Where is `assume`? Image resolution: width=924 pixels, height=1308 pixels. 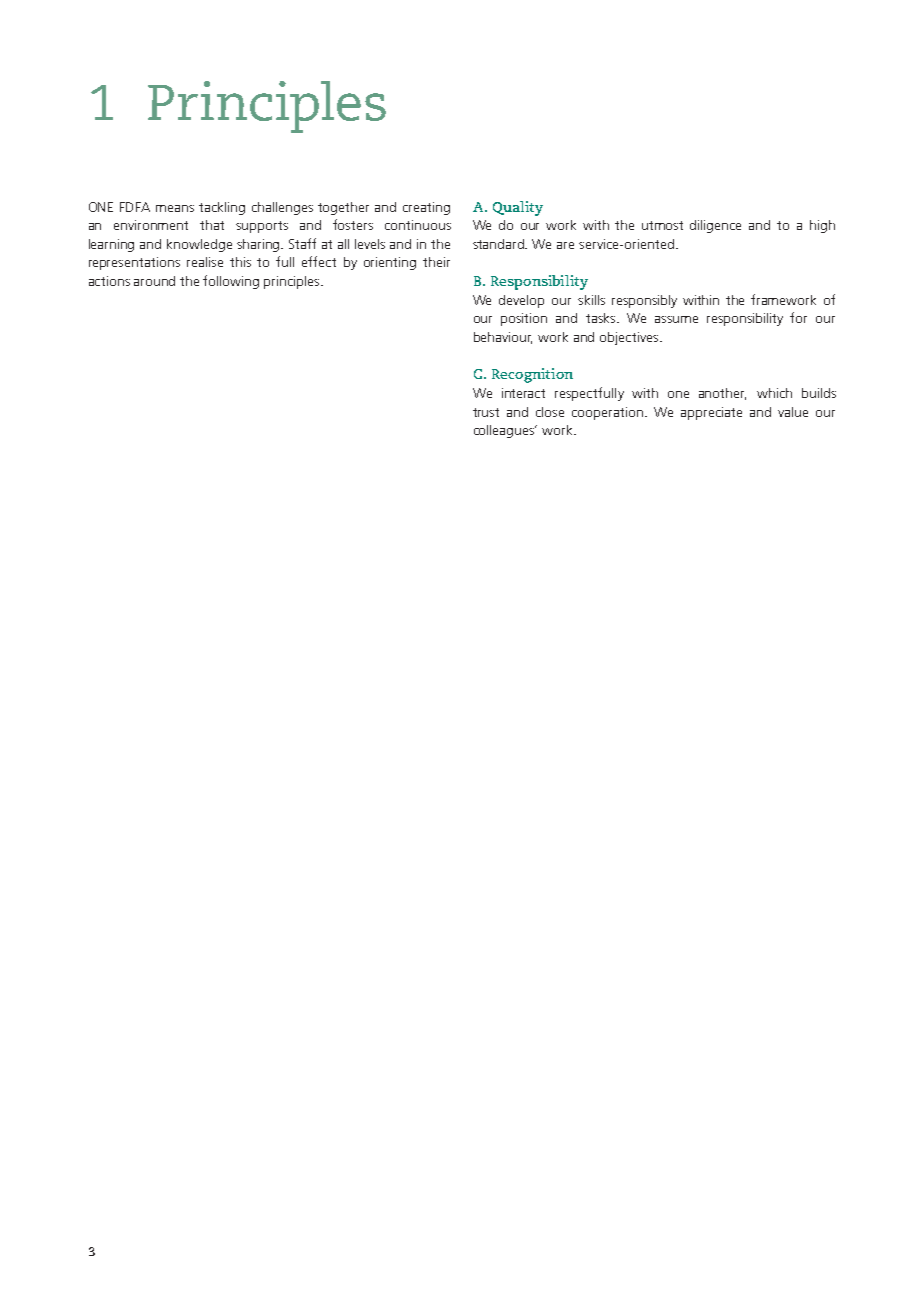 assume is located at coordinates (676, 319).
